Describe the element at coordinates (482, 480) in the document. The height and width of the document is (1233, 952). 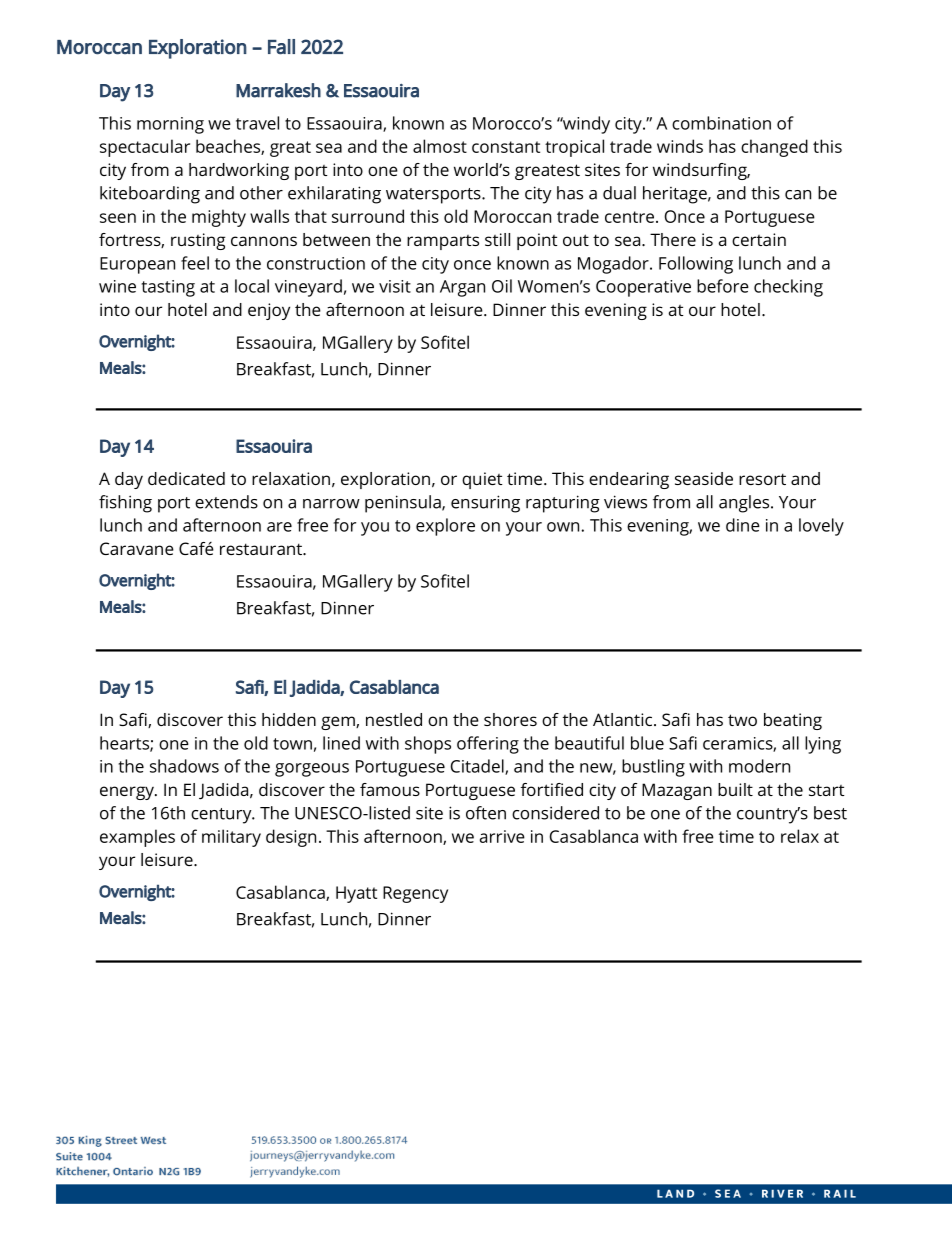
I see `quiet` at that location.
